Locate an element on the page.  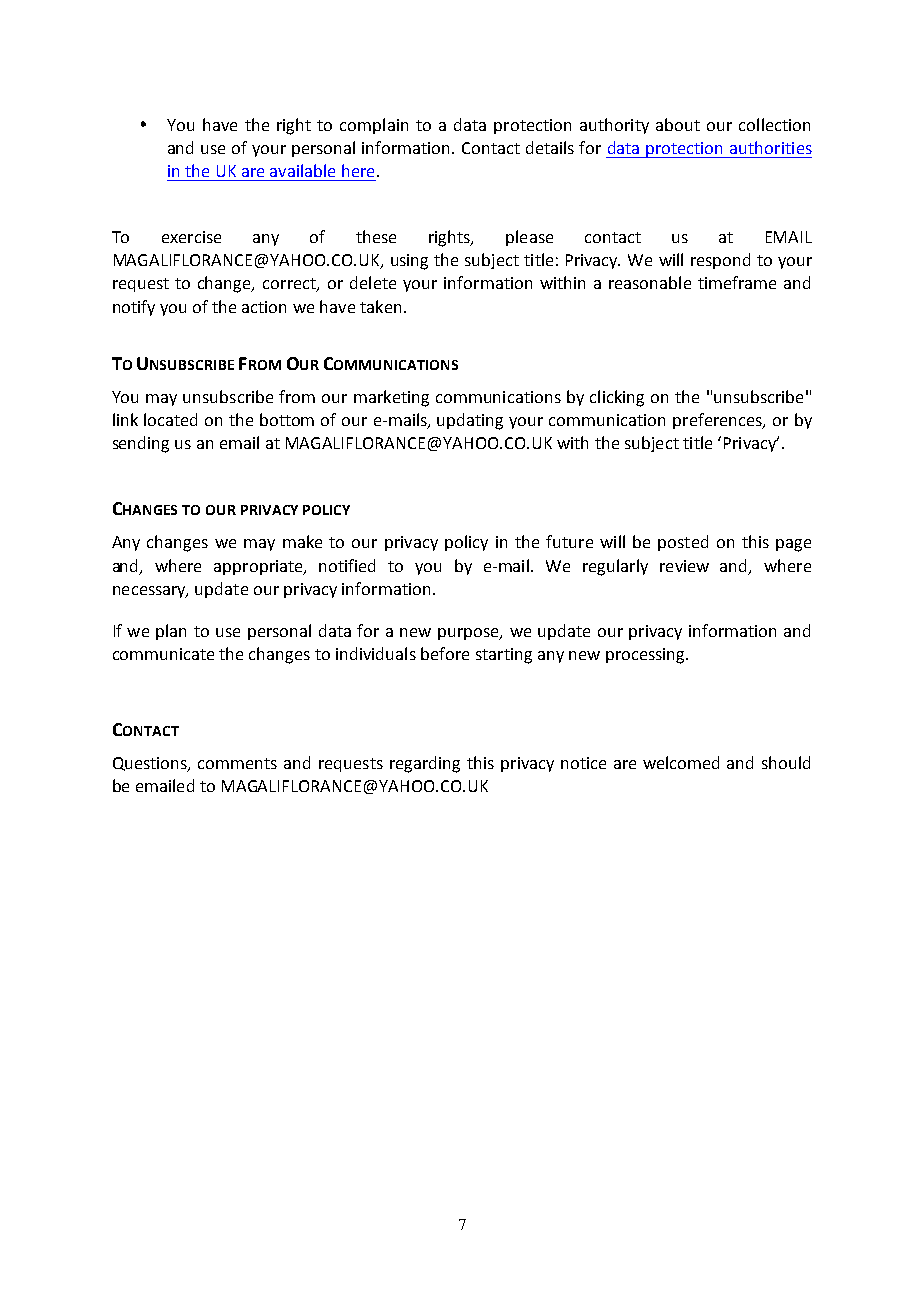
posted is located at coordinates (683, 543).
